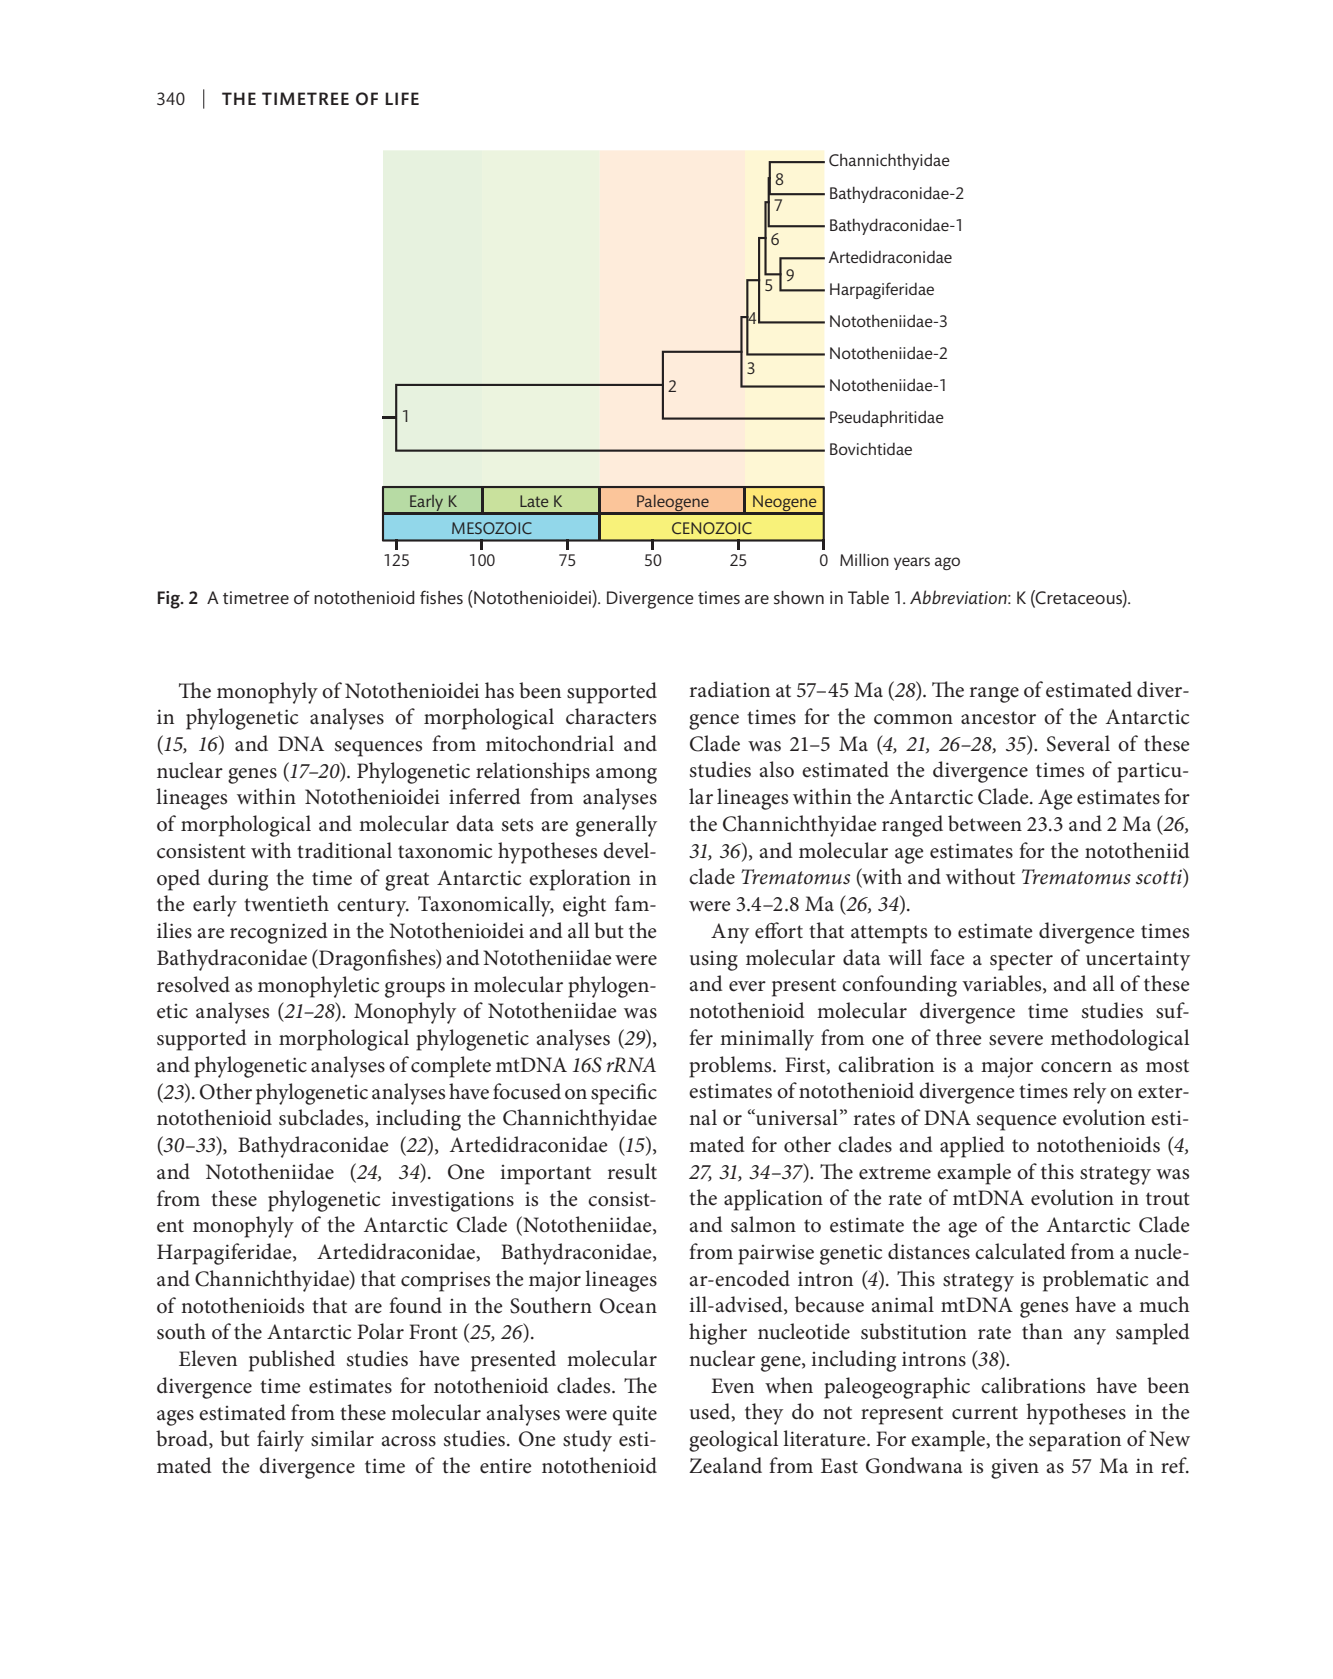 Image resolution: width=1333 pixels, height=1679 pixels. What do you see at coordinates (451, 1067) in the document?
I see `complete` at bounding box center [451, 1067].
